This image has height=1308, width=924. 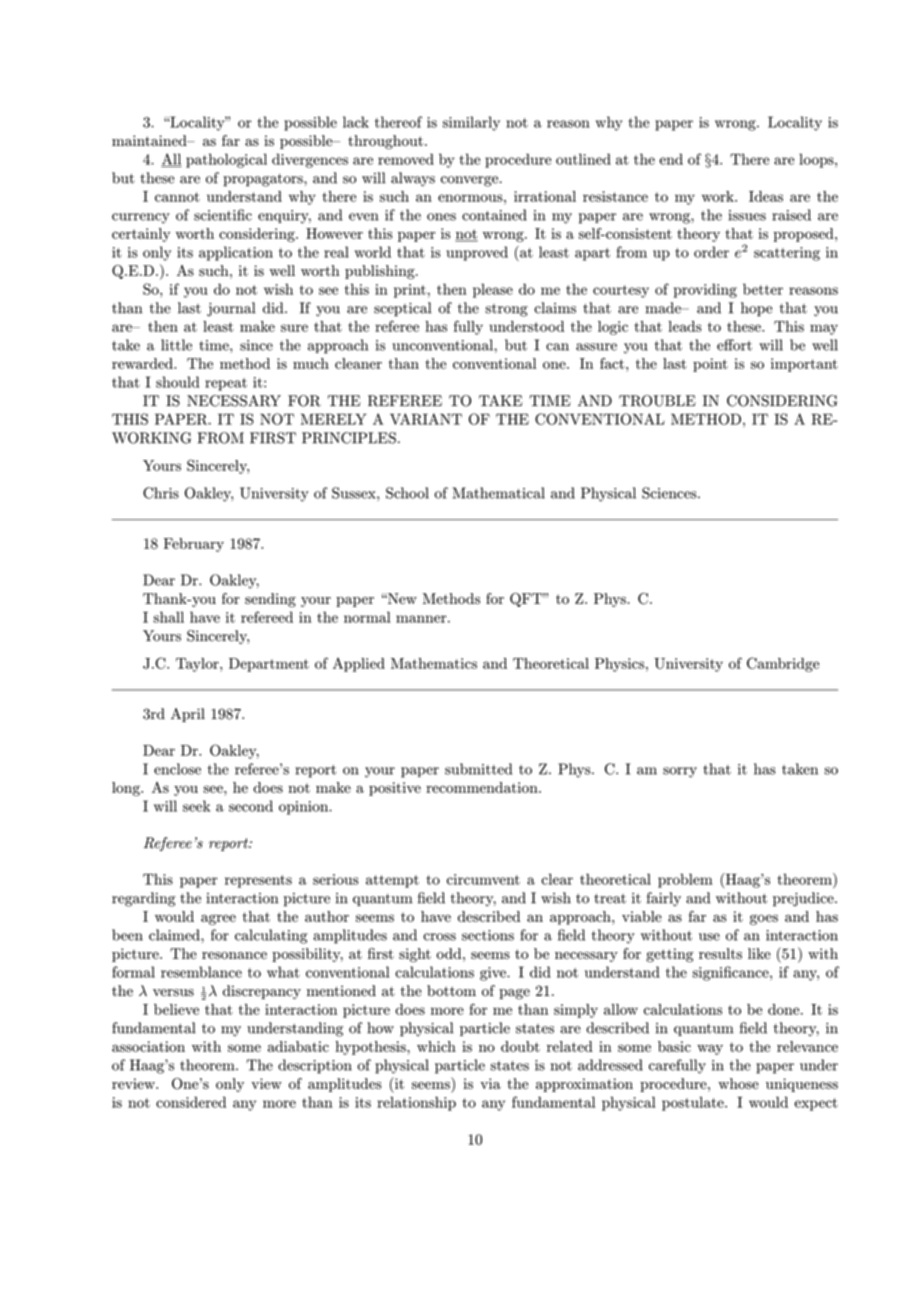 What do you see at coordinates (764, 919) in the image?
I see `goes` at bounding box center [764, 919].
